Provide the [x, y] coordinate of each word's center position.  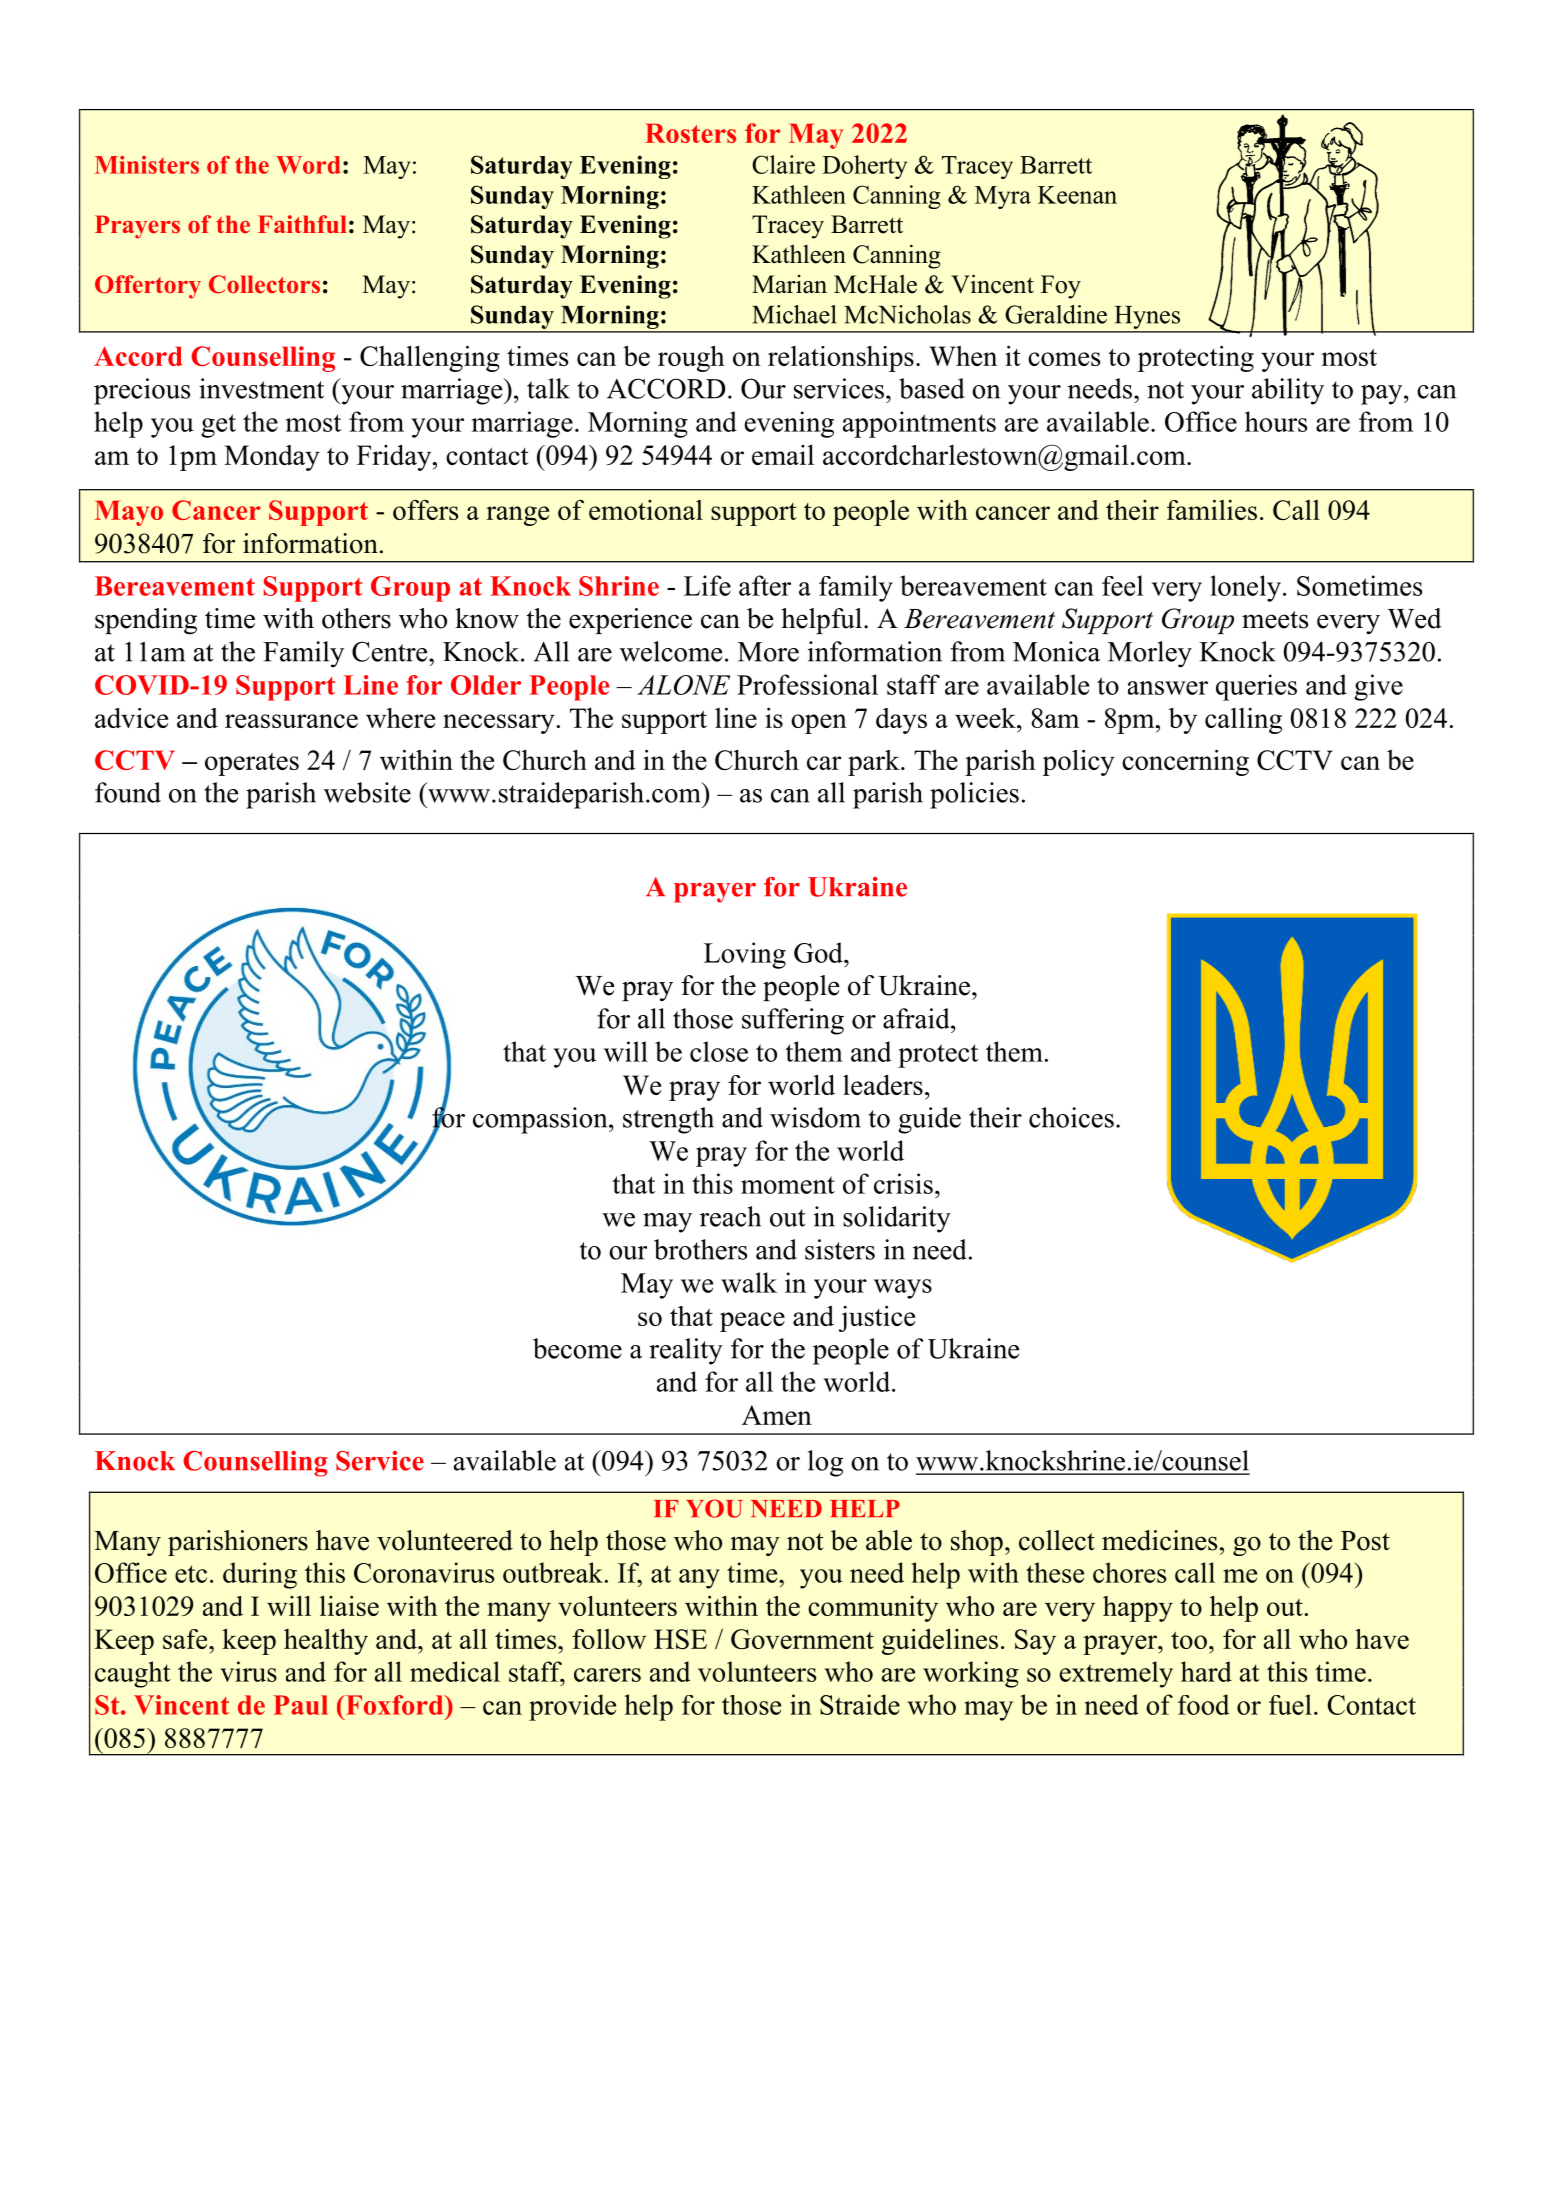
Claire [783, 164]
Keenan [1077, 195]
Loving [745, 955]
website [367, 792]
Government [802, 1639]
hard [1206, 1671]
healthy [326, 1642]
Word [308, 165]
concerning [1185, 762]
